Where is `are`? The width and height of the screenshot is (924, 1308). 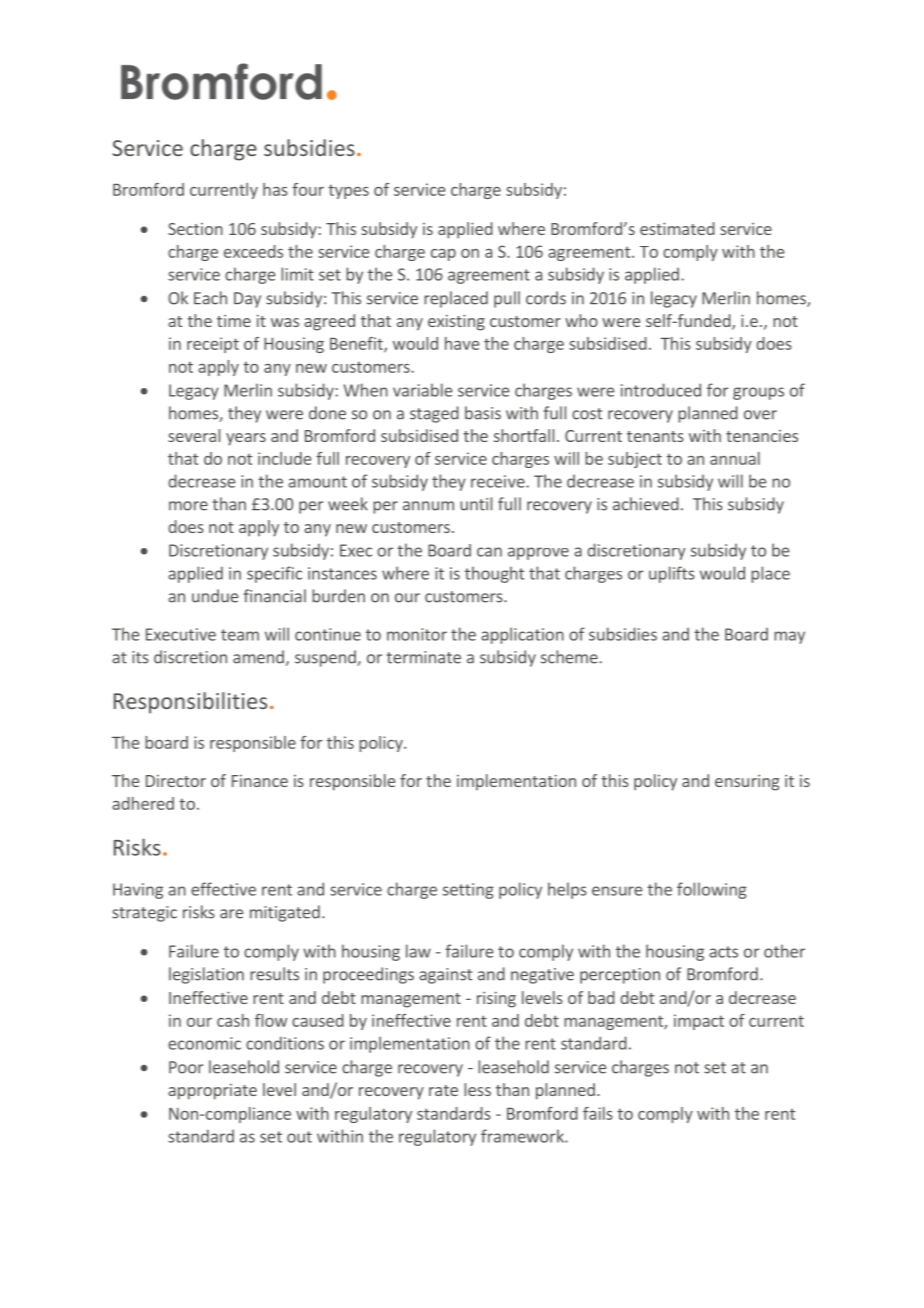
are is located at coordinates (231, 914).
